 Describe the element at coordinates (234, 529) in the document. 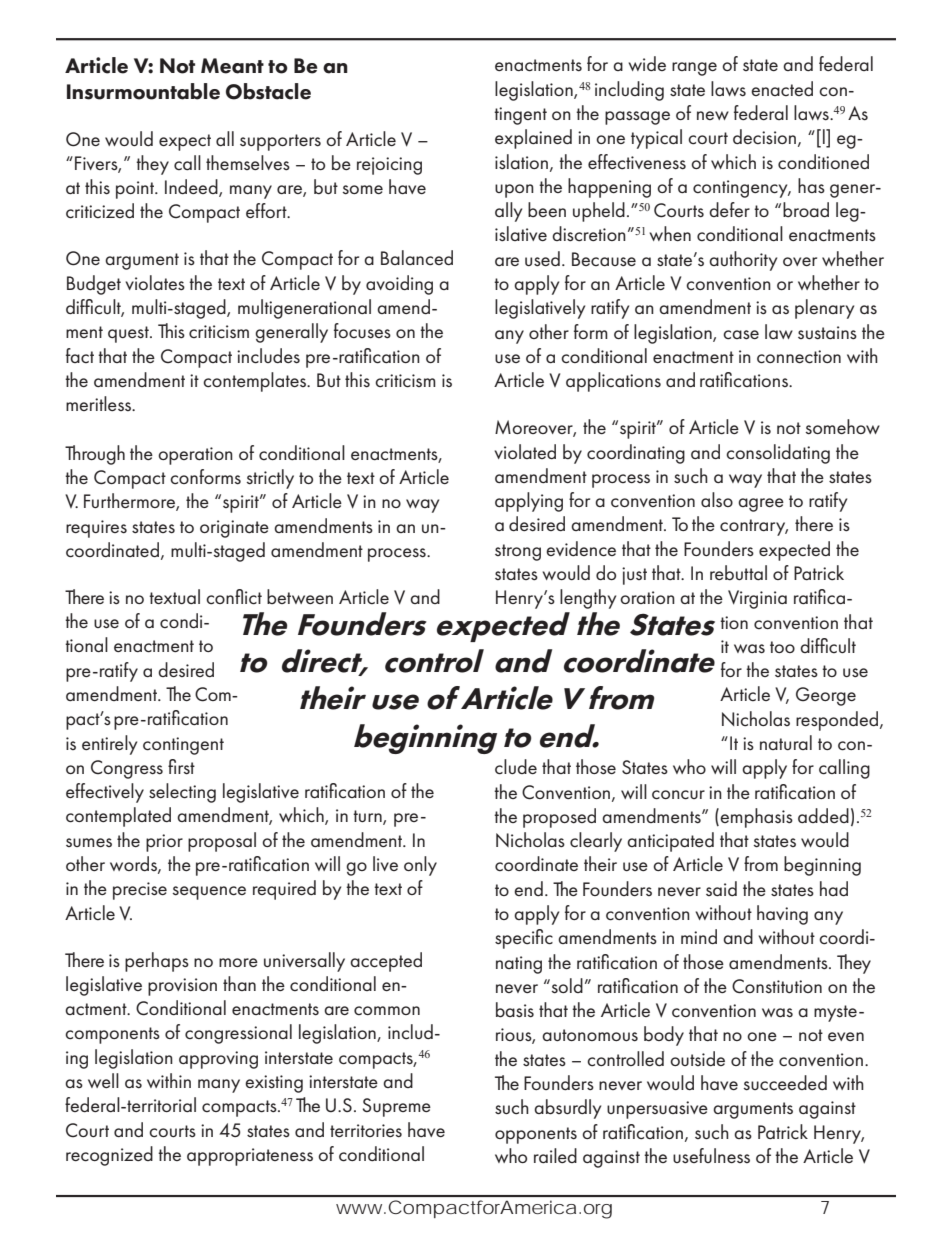

I see `originate` at that location.
